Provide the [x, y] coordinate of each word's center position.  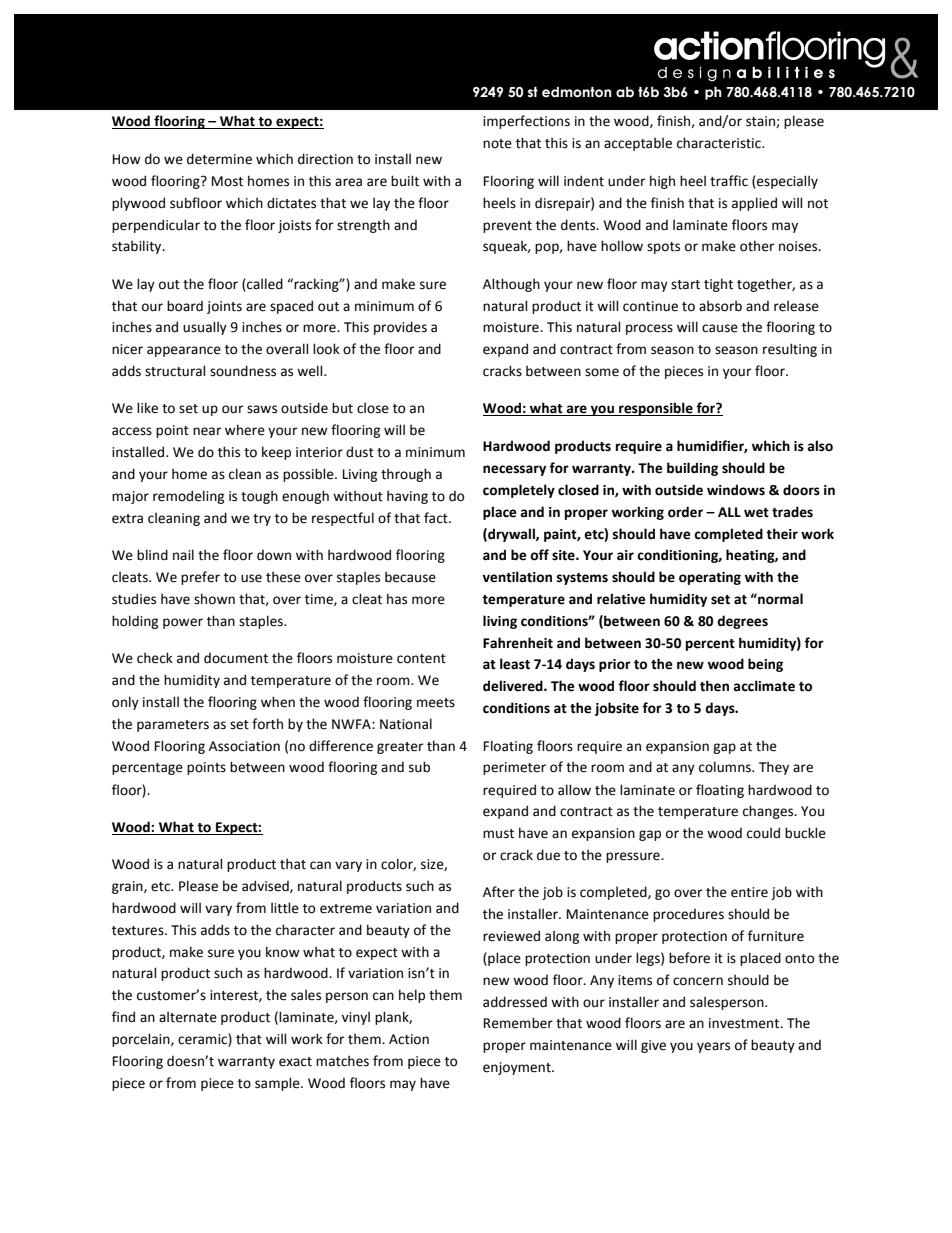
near [207, 431]
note [497, 144]
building [692, 469]
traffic [729, 181]
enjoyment [518, 1068]
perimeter [514, 768]
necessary [514, 470]
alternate [188, 1017]
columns [726, 767]
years [713, 1047]
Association [244, 746]
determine [219, 159]
